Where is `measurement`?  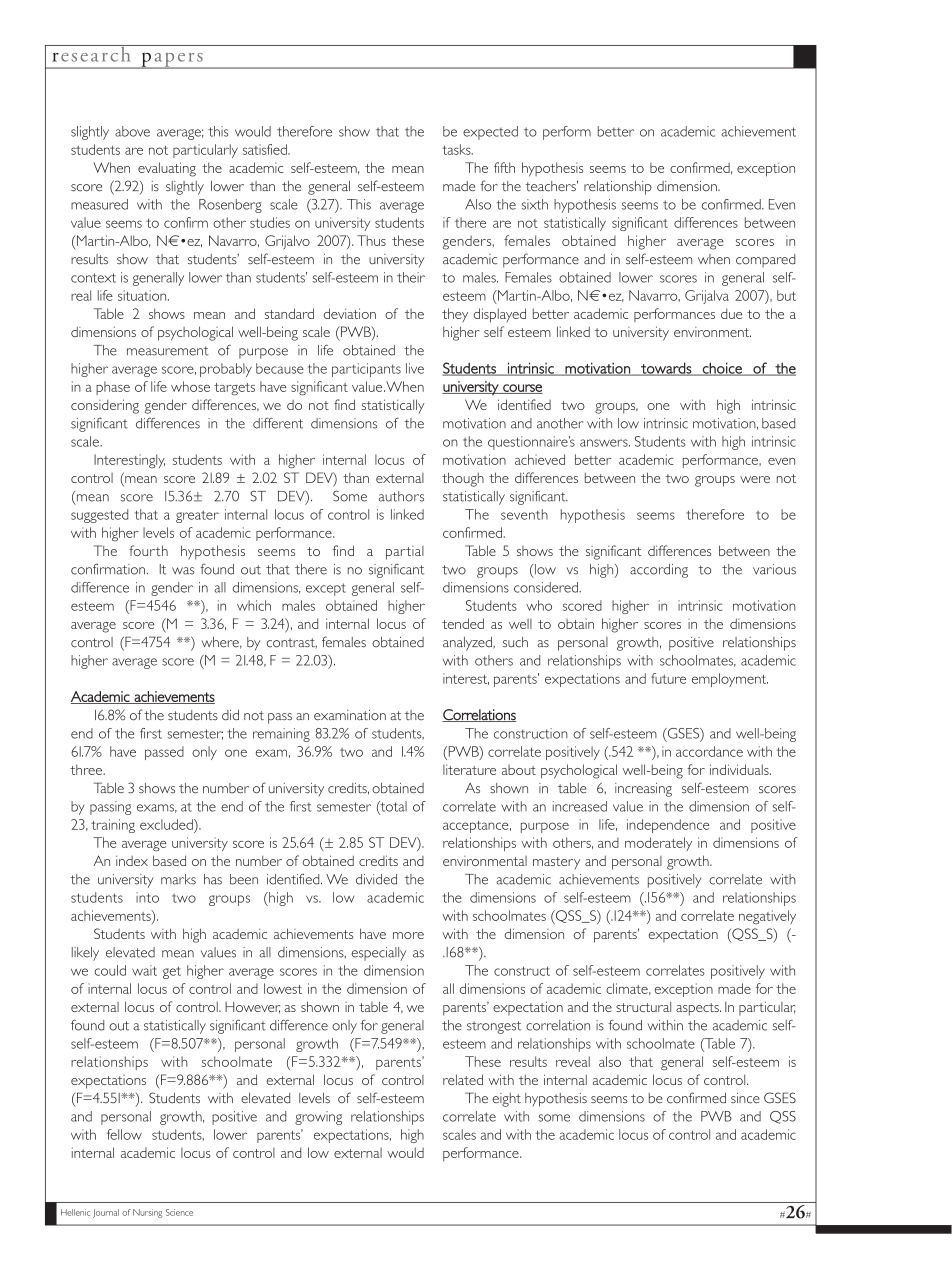
measurement is located at coordinates (168, 351).
